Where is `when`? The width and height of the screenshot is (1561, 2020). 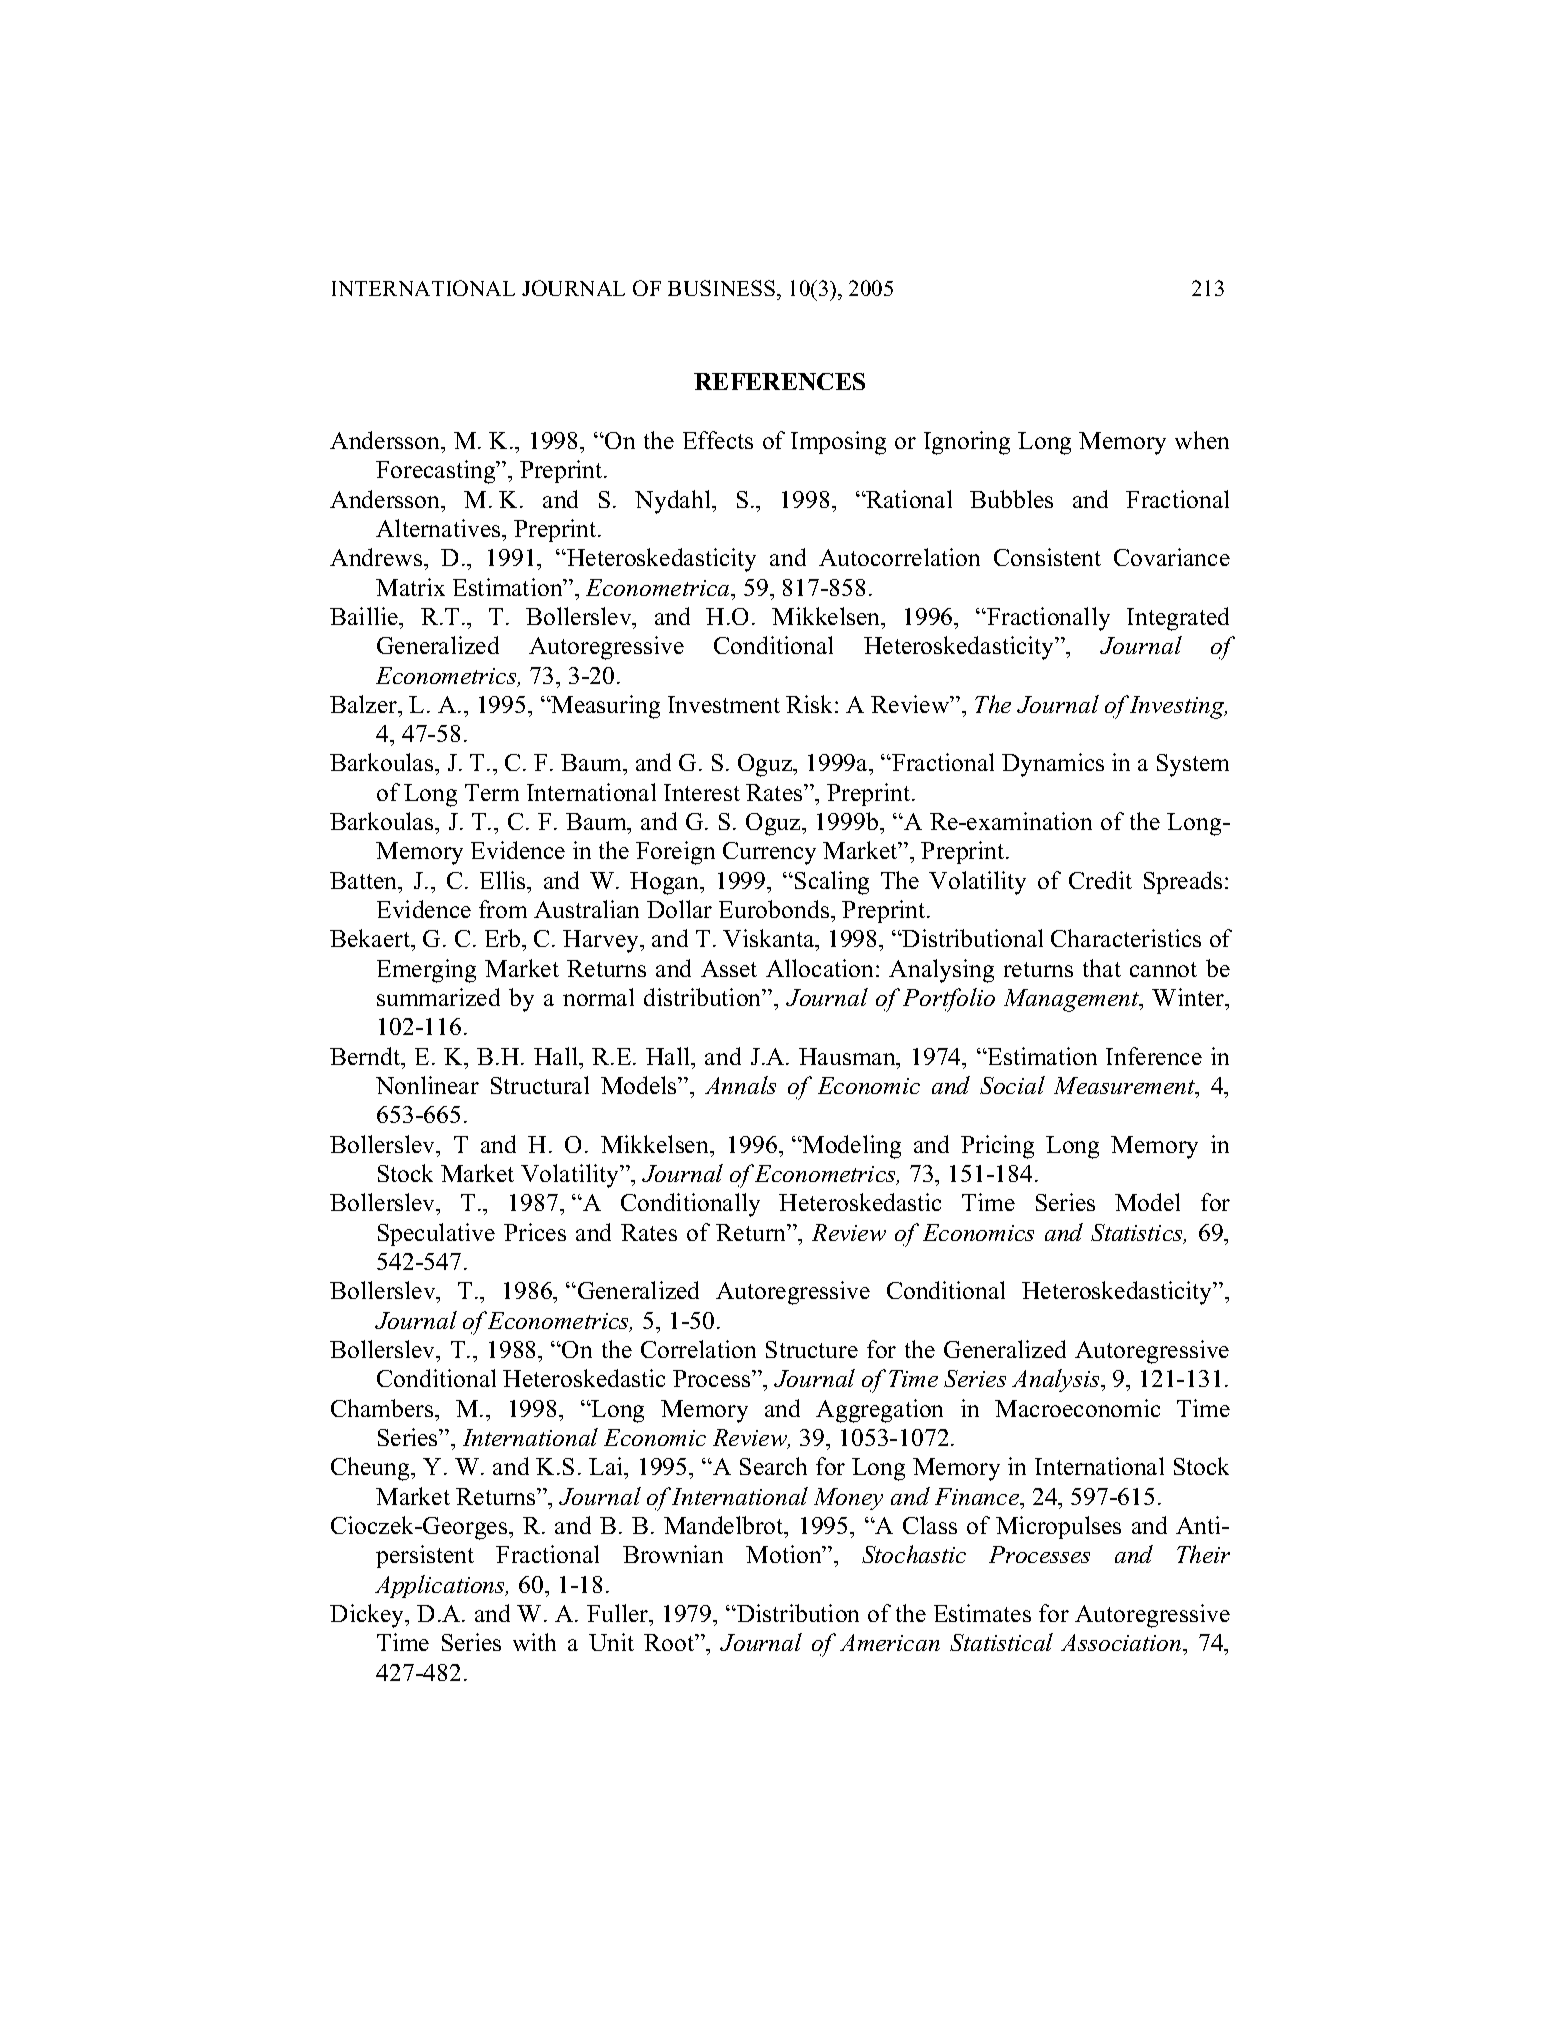 when is located at coordinates (1202, 440).
